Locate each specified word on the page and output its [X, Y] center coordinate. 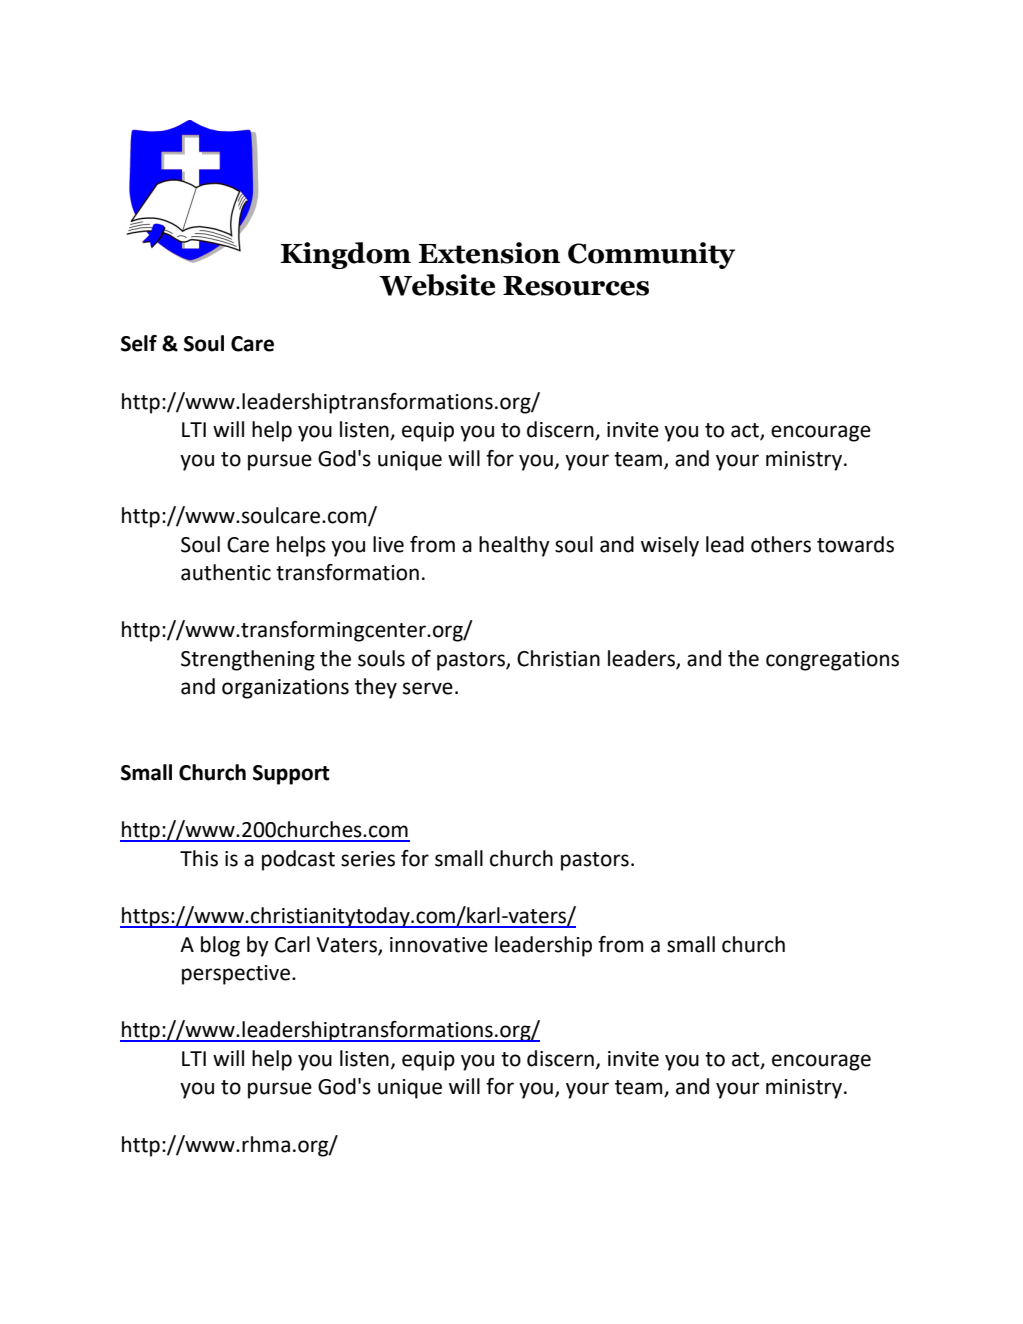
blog [220, 946]
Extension [489, 253]
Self [139, 343]
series [368, 859]
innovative [439, 945]
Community [651, 255]
